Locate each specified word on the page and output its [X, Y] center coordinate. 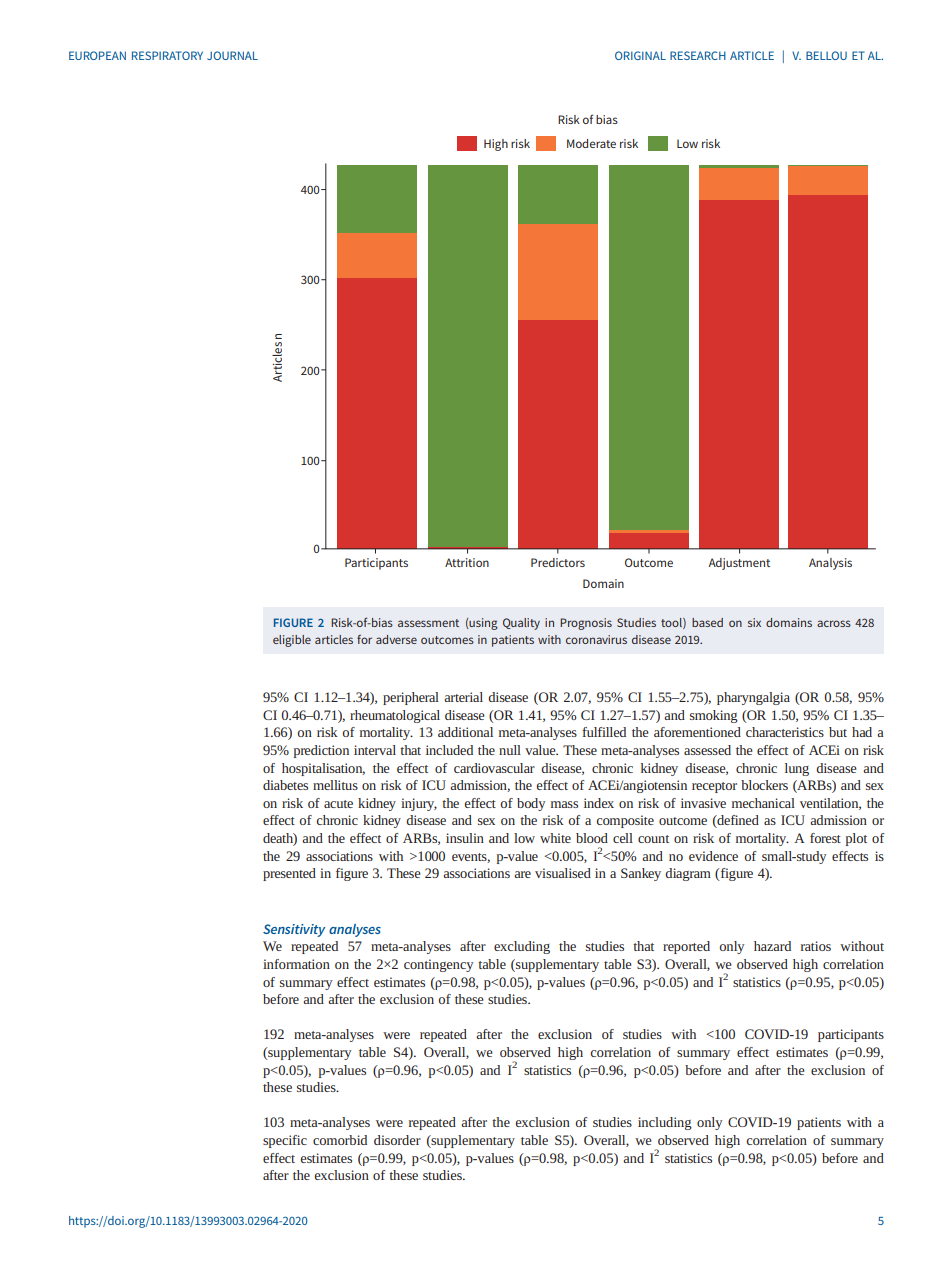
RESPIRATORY [167, 55]
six [754, 622]
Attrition [467, 562]
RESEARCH [698, 55]
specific [285, 1141]
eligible [292, 641]
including [665, 1123]
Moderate [591, 143]
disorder [397, 1140]
